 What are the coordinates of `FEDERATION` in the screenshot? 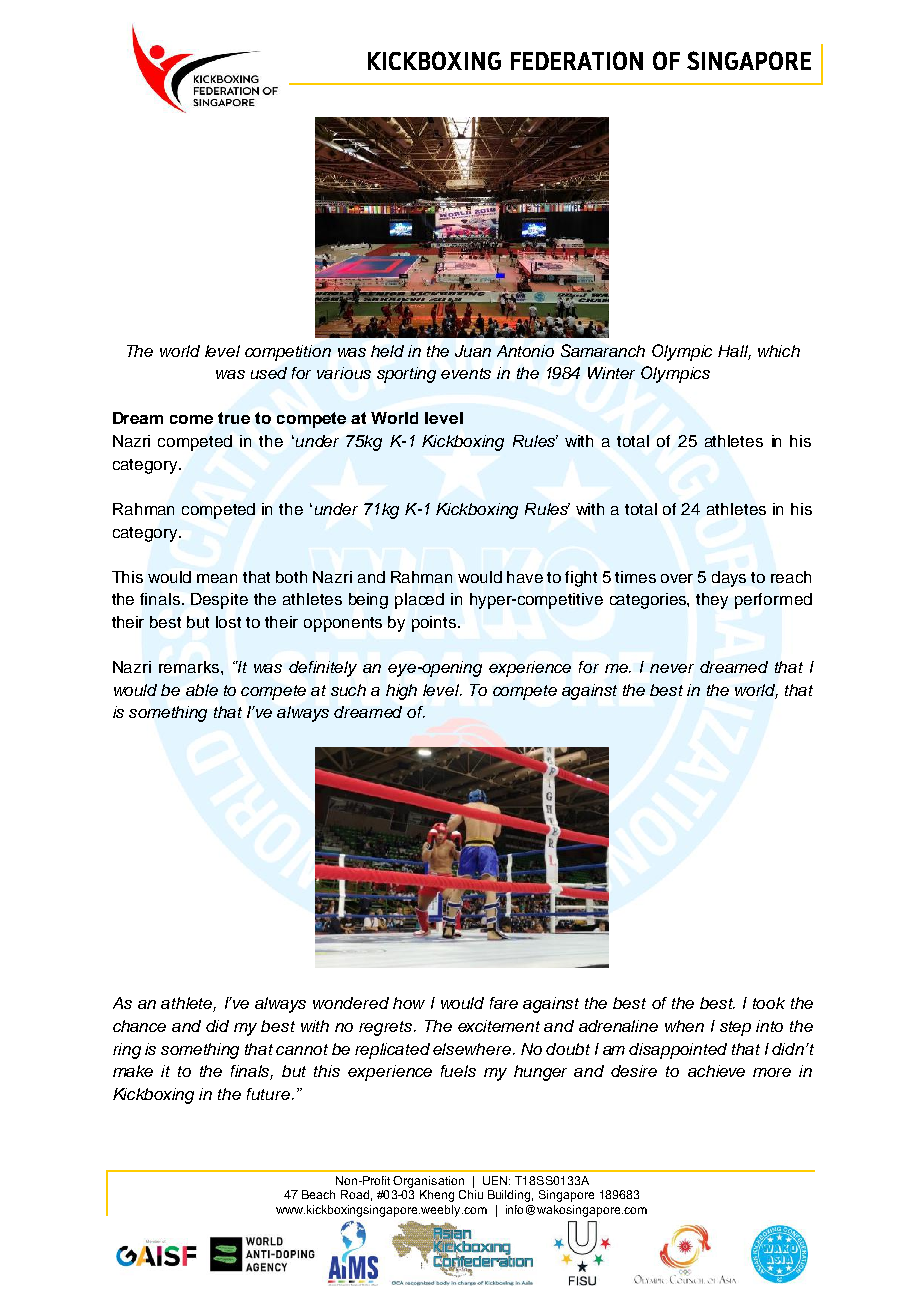 It's located at (577, 60).
